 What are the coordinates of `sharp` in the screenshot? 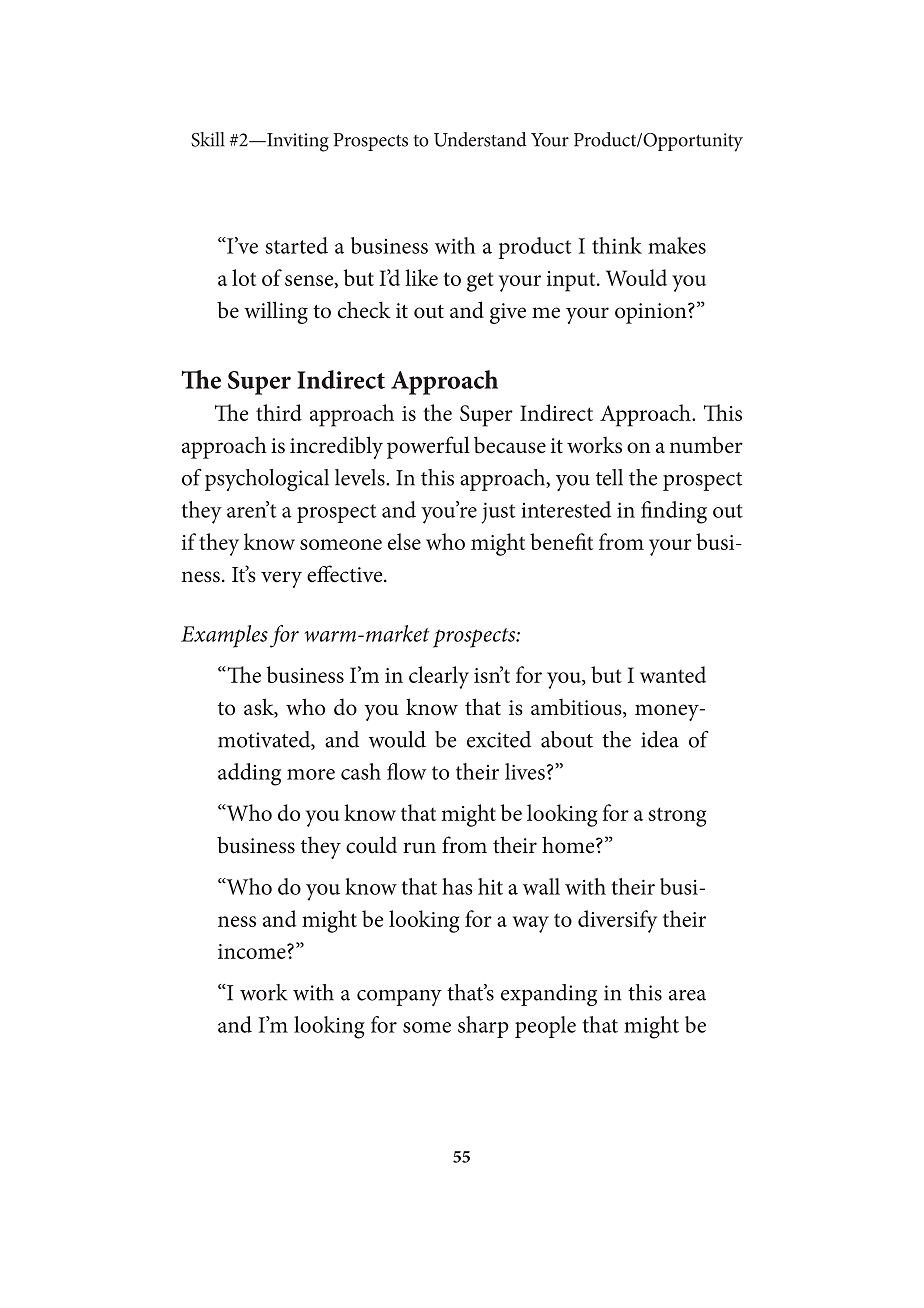 It's located at (483, 1027).
